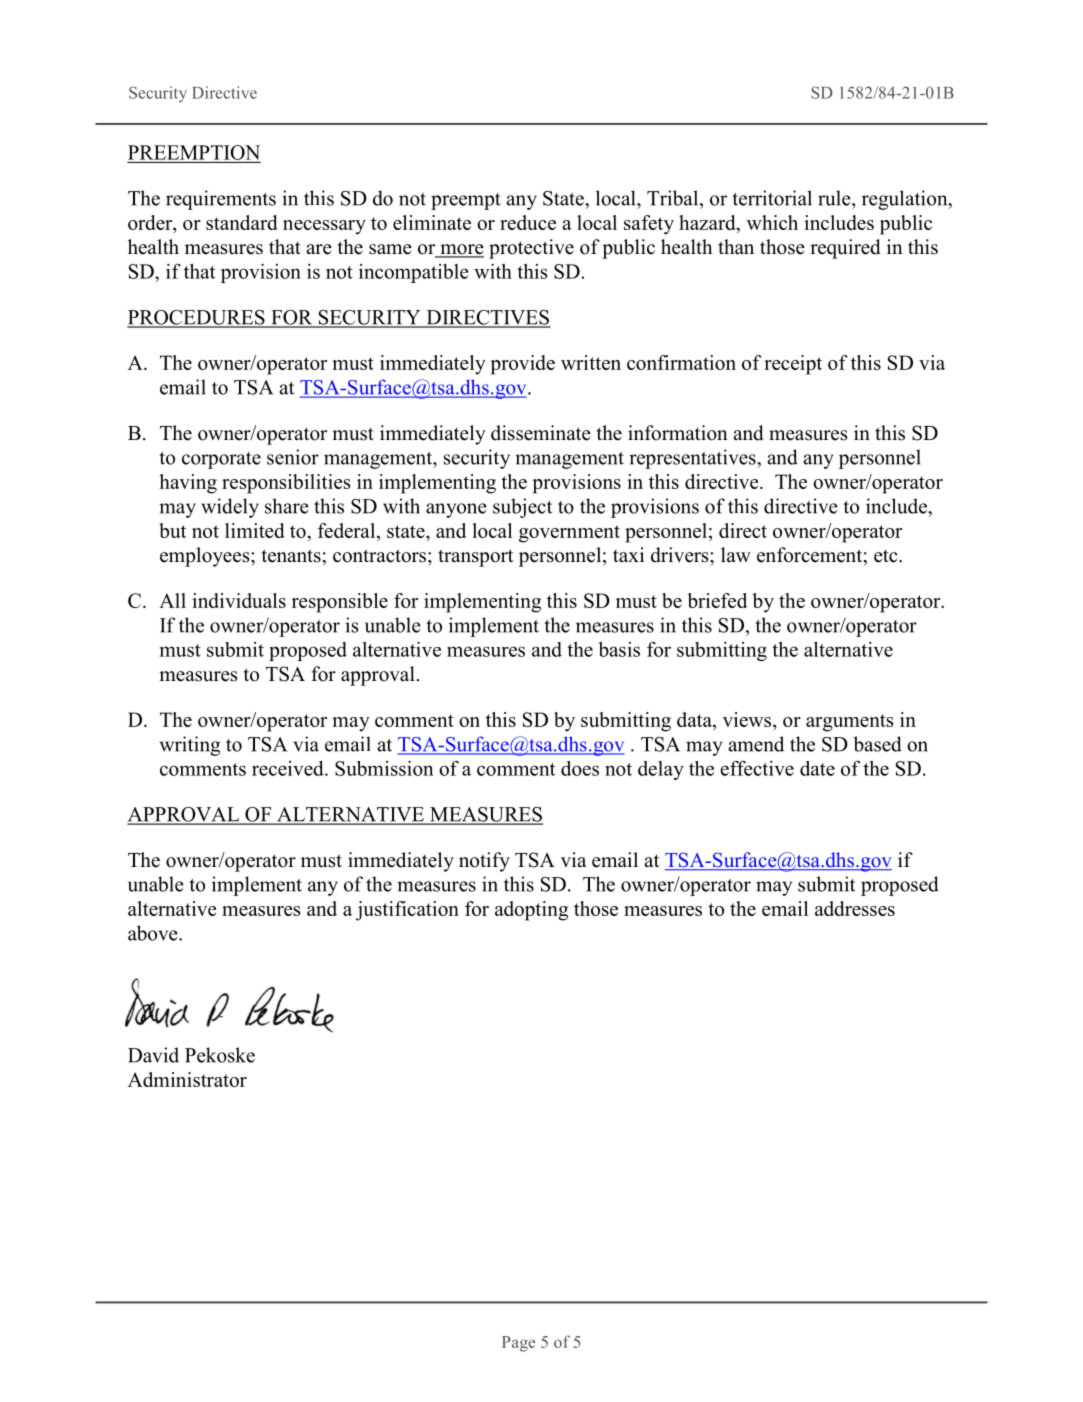  What do you see at coordinates (855, 908) in the screenshot?
I see `addresses` at bounding box center [855, 908].
